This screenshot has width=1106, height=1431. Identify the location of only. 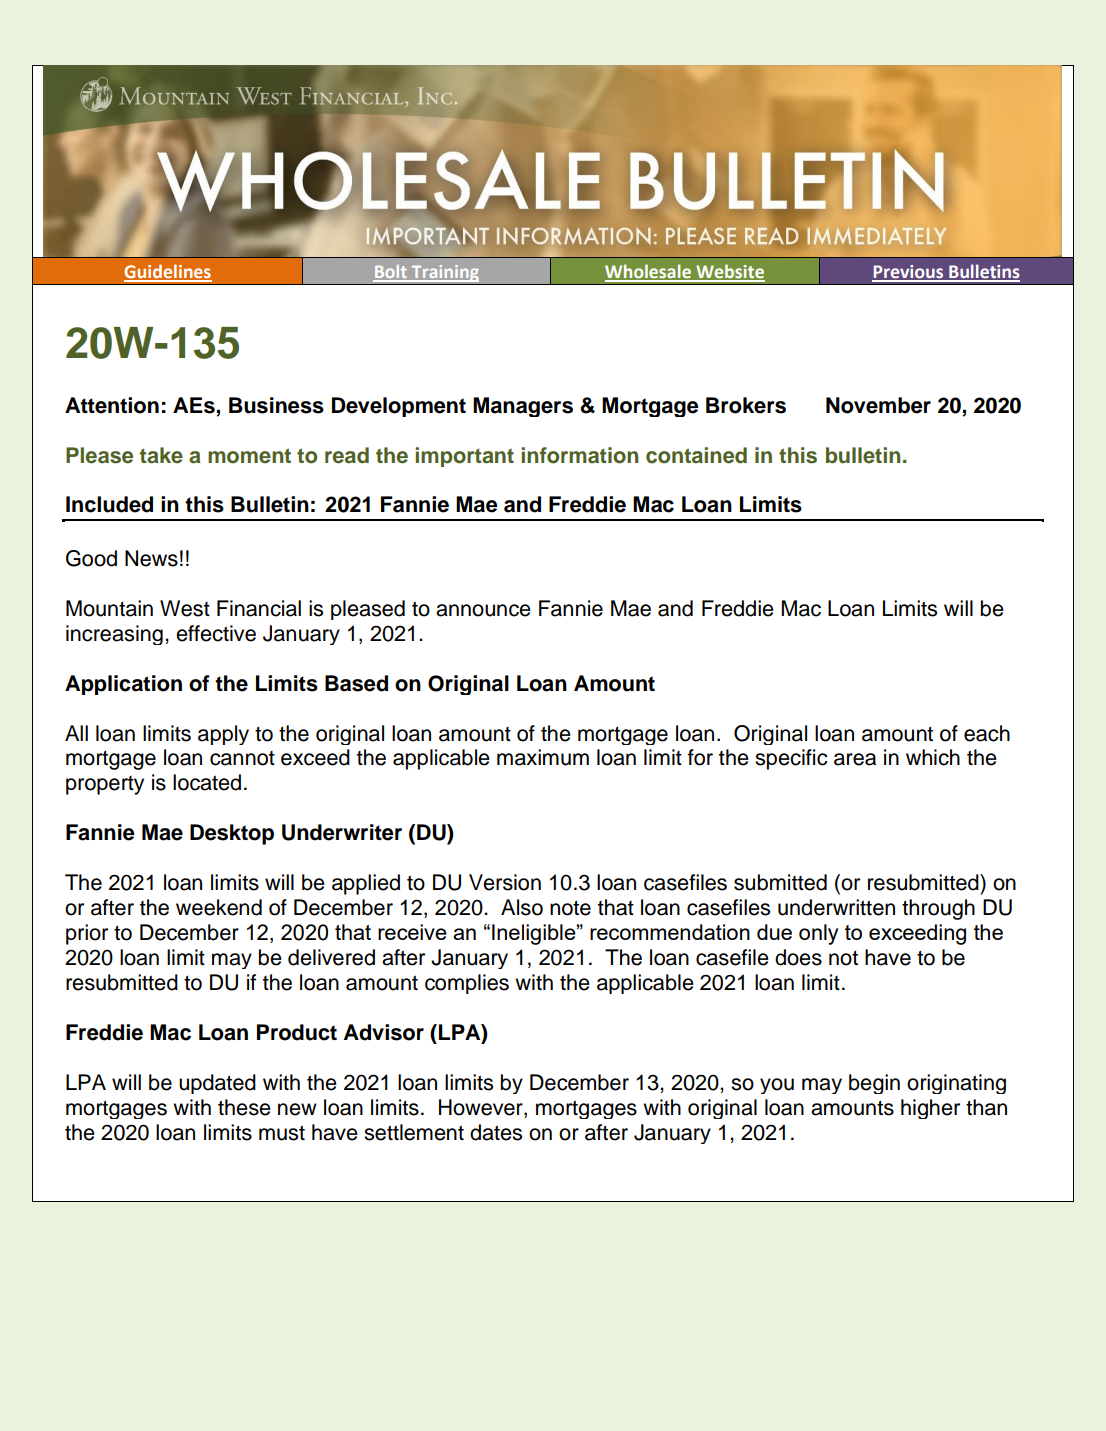
(818, 934).
